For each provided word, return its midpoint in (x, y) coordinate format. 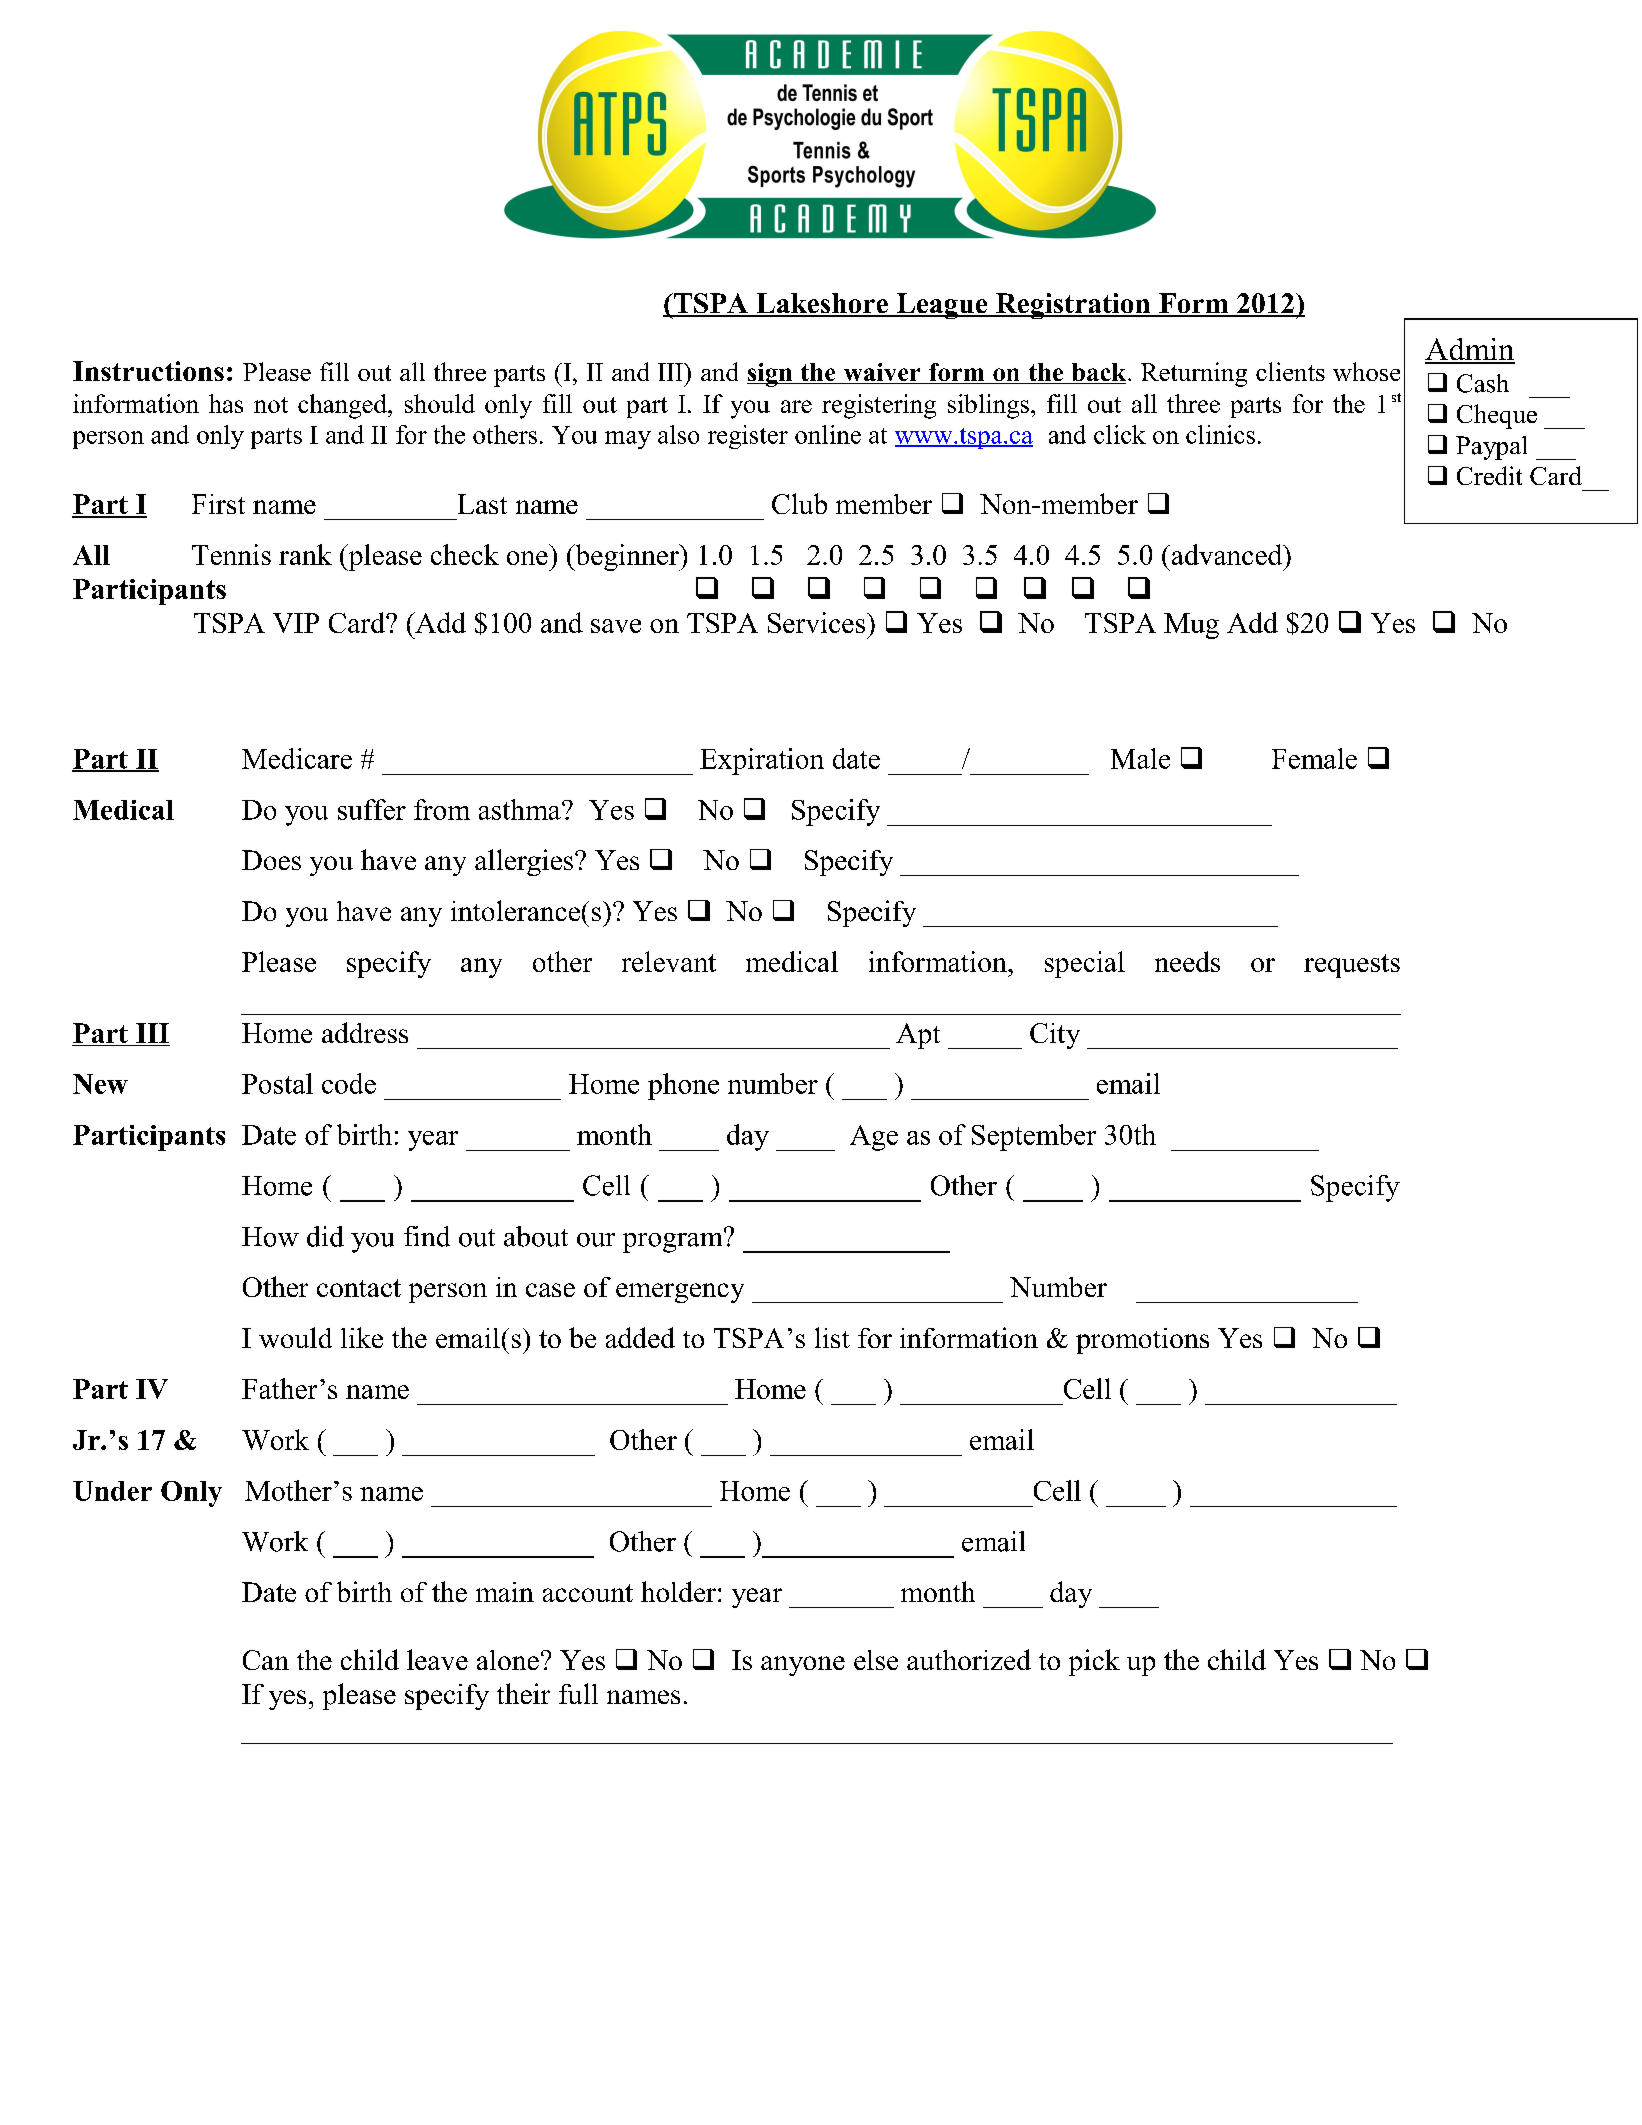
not (271, 405)
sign (771, 375)
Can (266, 1660)
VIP (296, 623)
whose (1366, 371)
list (832, 1337)
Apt (918, 1036)
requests (1352, 966)
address (365, 1032)
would (295, 1337)
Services (816, 622)
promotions (1142, 1341)
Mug (1191, 626)
